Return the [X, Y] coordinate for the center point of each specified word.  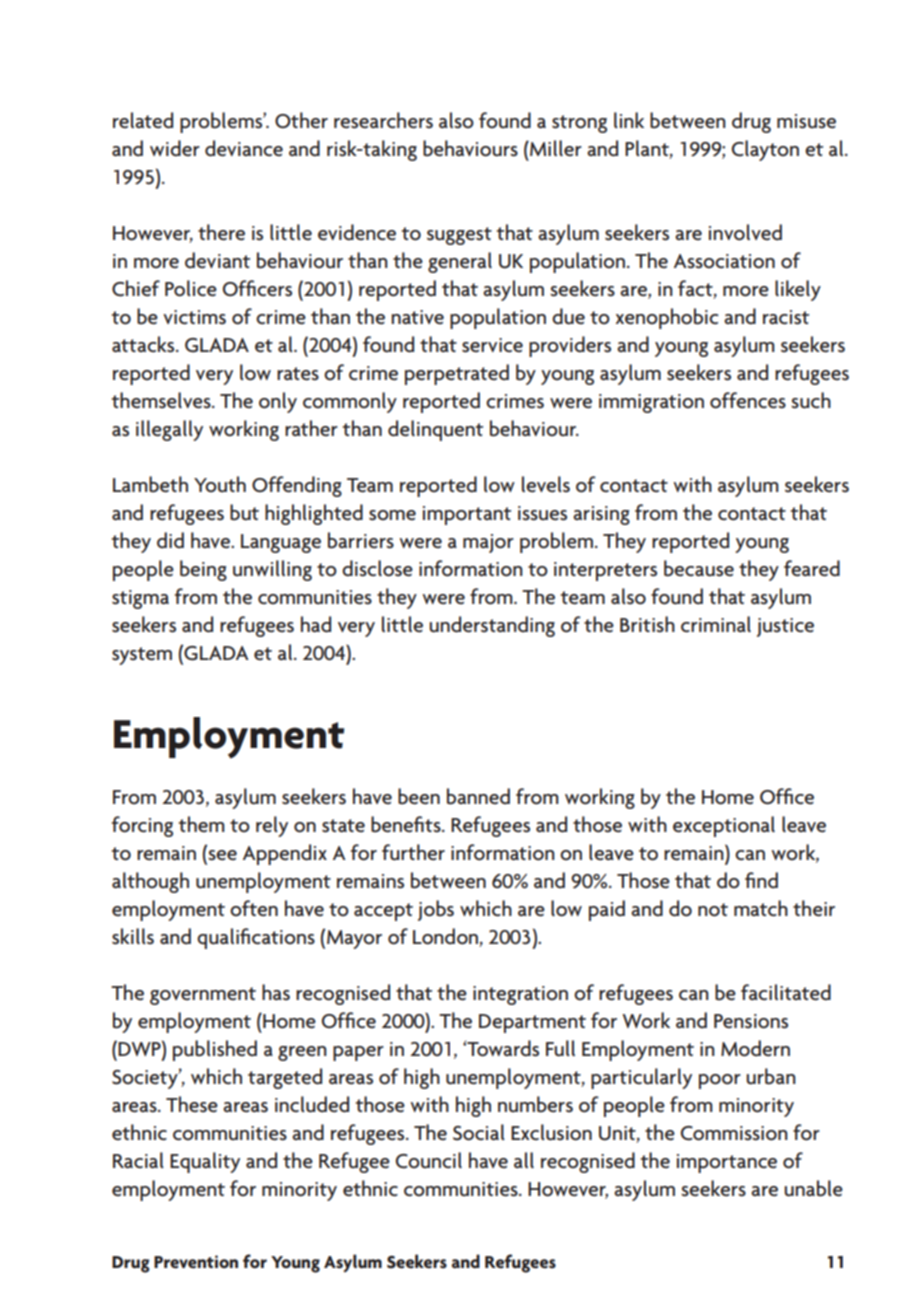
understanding [492, 626]
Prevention [196, 1262]
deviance [244, 148]
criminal [716, 624]
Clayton [765, 150]
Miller [555, 148]
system [142, 656]
